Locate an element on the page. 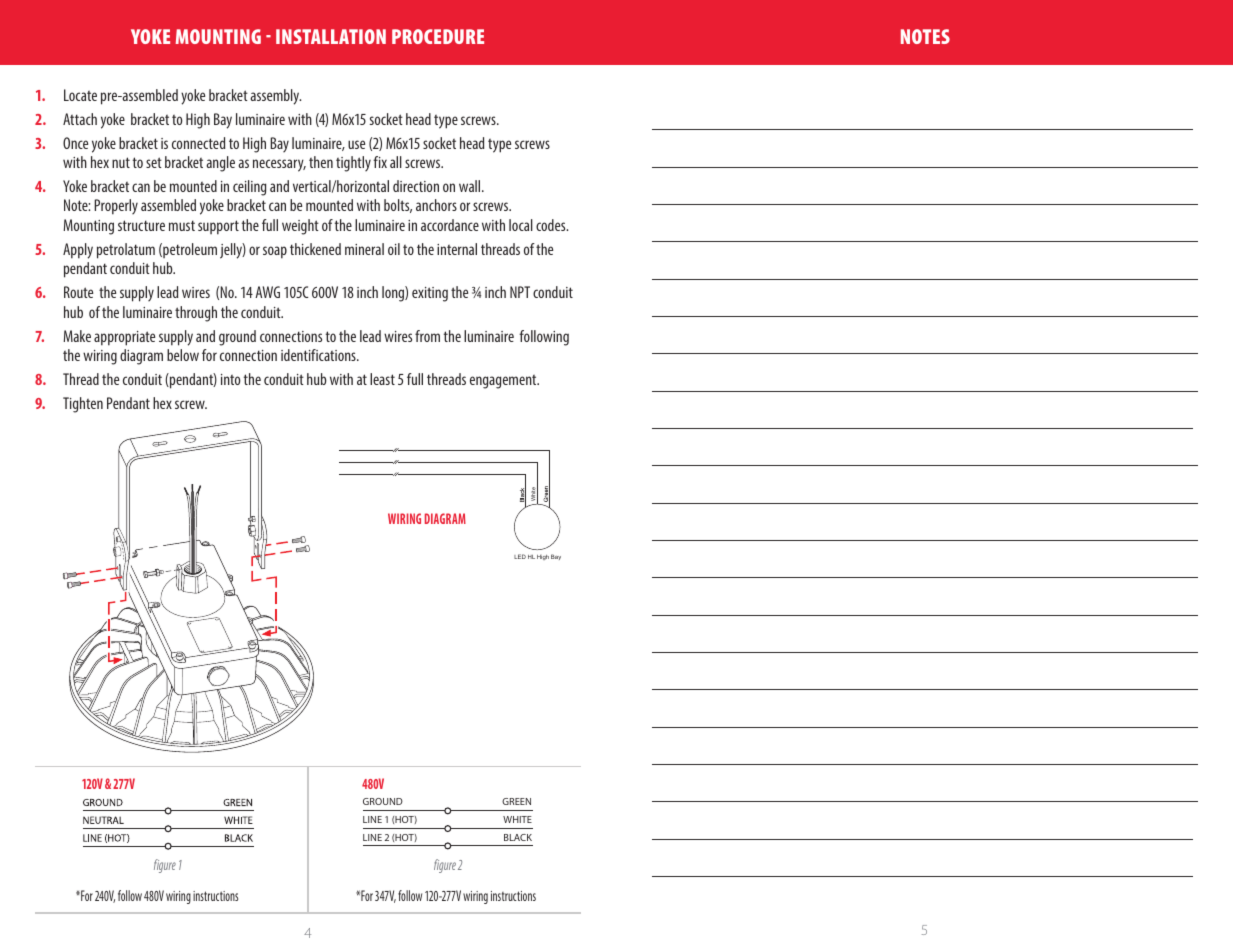 The width and height of the page is (1233, 952). GREEN is located at coordinates (516, 801).
